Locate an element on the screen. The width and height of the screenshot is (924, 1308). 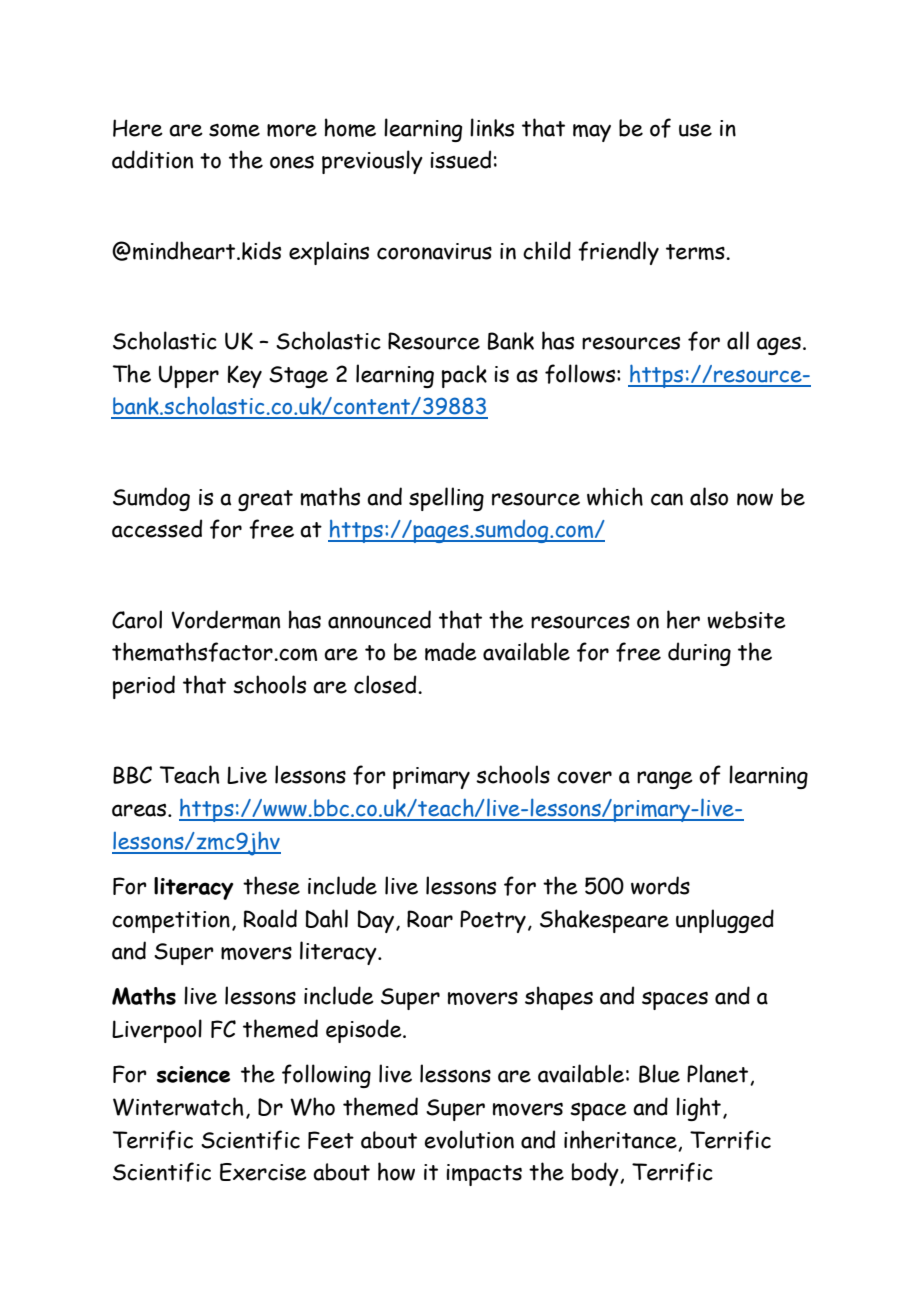
during is located at coordinates (699, 654).
